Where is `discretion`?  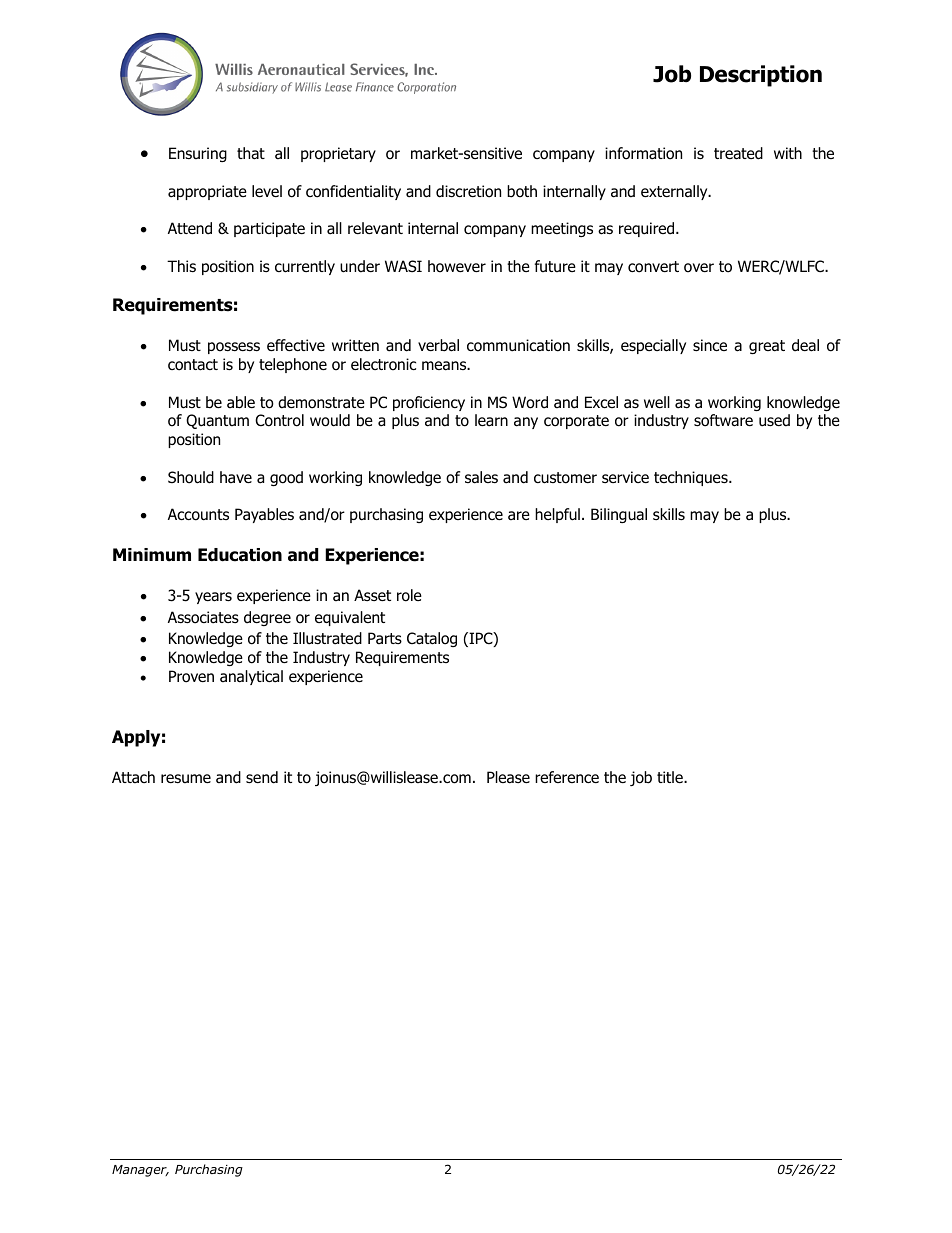 discretion is located at coordinates (468, 191).
